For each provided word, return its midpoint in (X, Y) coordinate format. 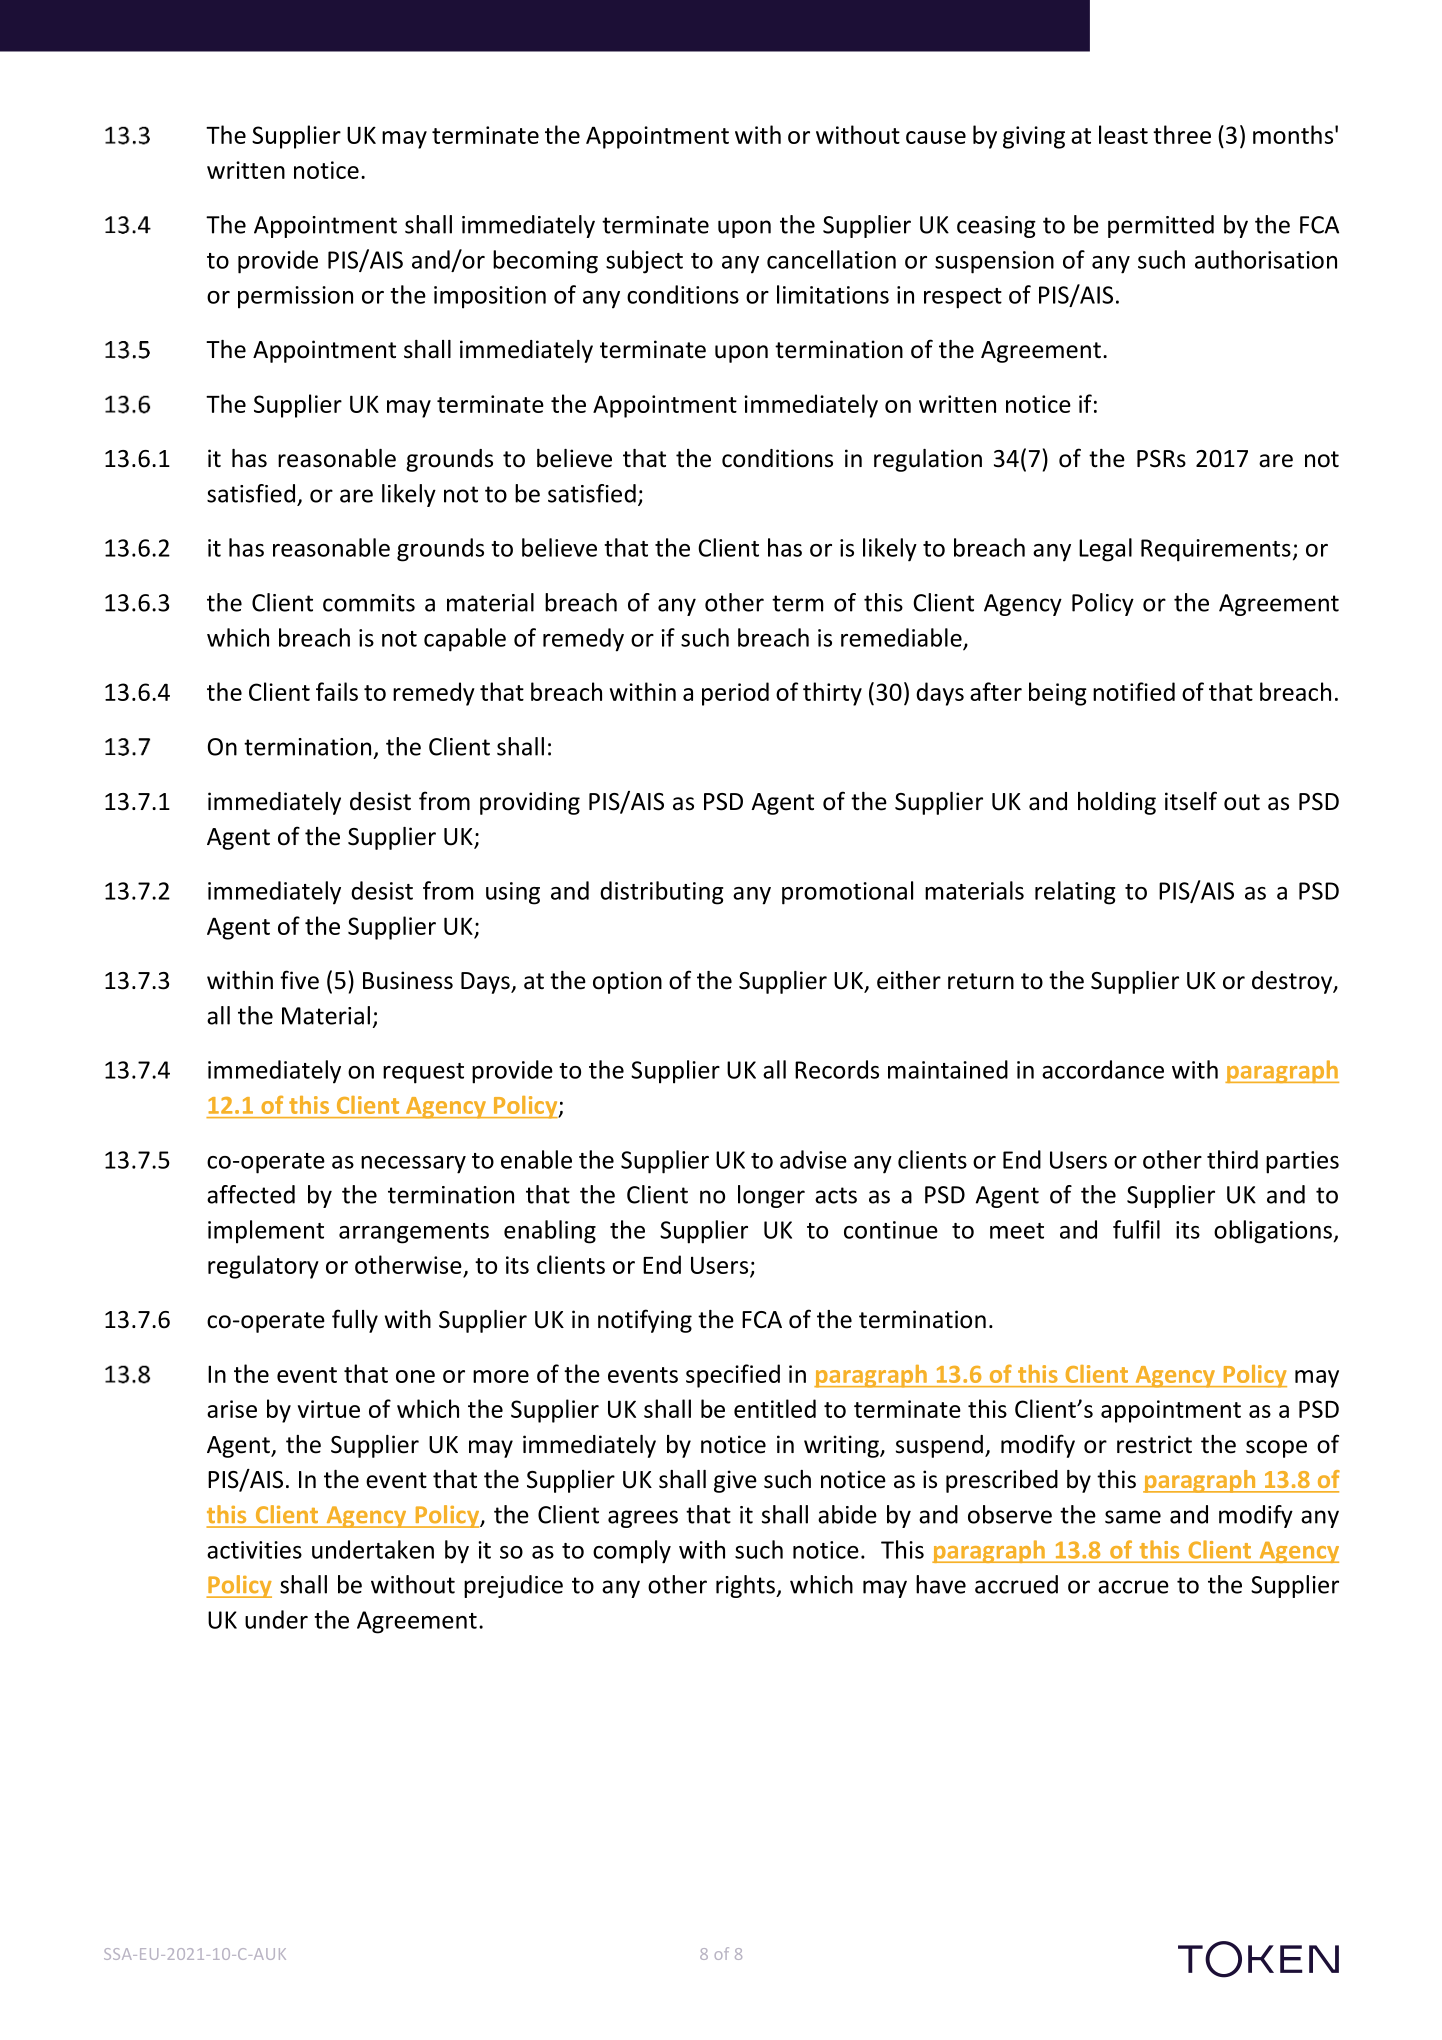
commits (369, 603)
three (1182, 134)
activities (254, 1550)
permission (295, 297)
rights (746, 1586)
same (1133, 1517)
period (735, 694)
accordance (1103, 1069)
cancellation (831, 259)
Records (837, 1069)
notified (1134, 691)
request (423, 1073)
